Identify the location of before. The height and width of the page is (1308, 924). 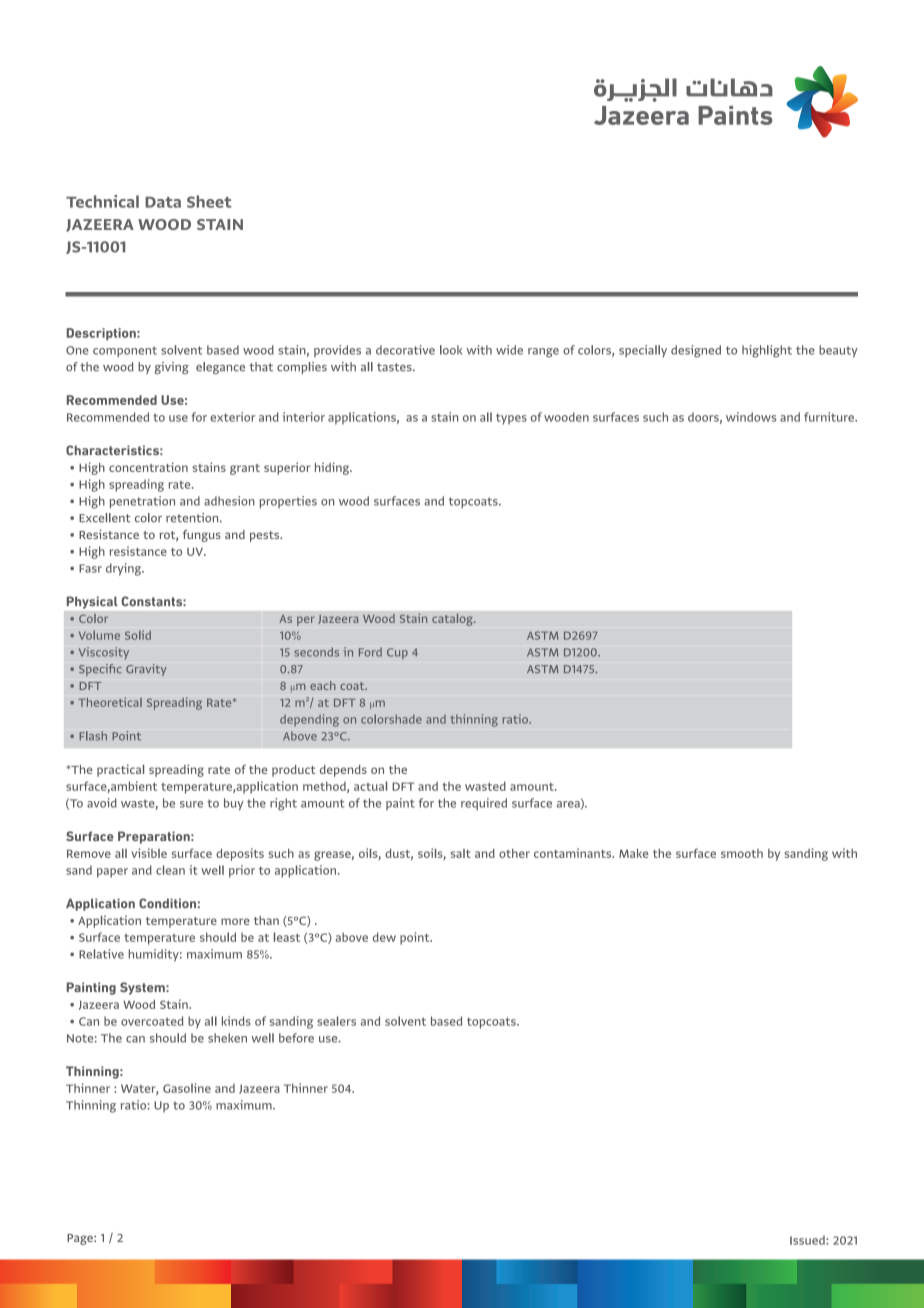
(296, 1038).
